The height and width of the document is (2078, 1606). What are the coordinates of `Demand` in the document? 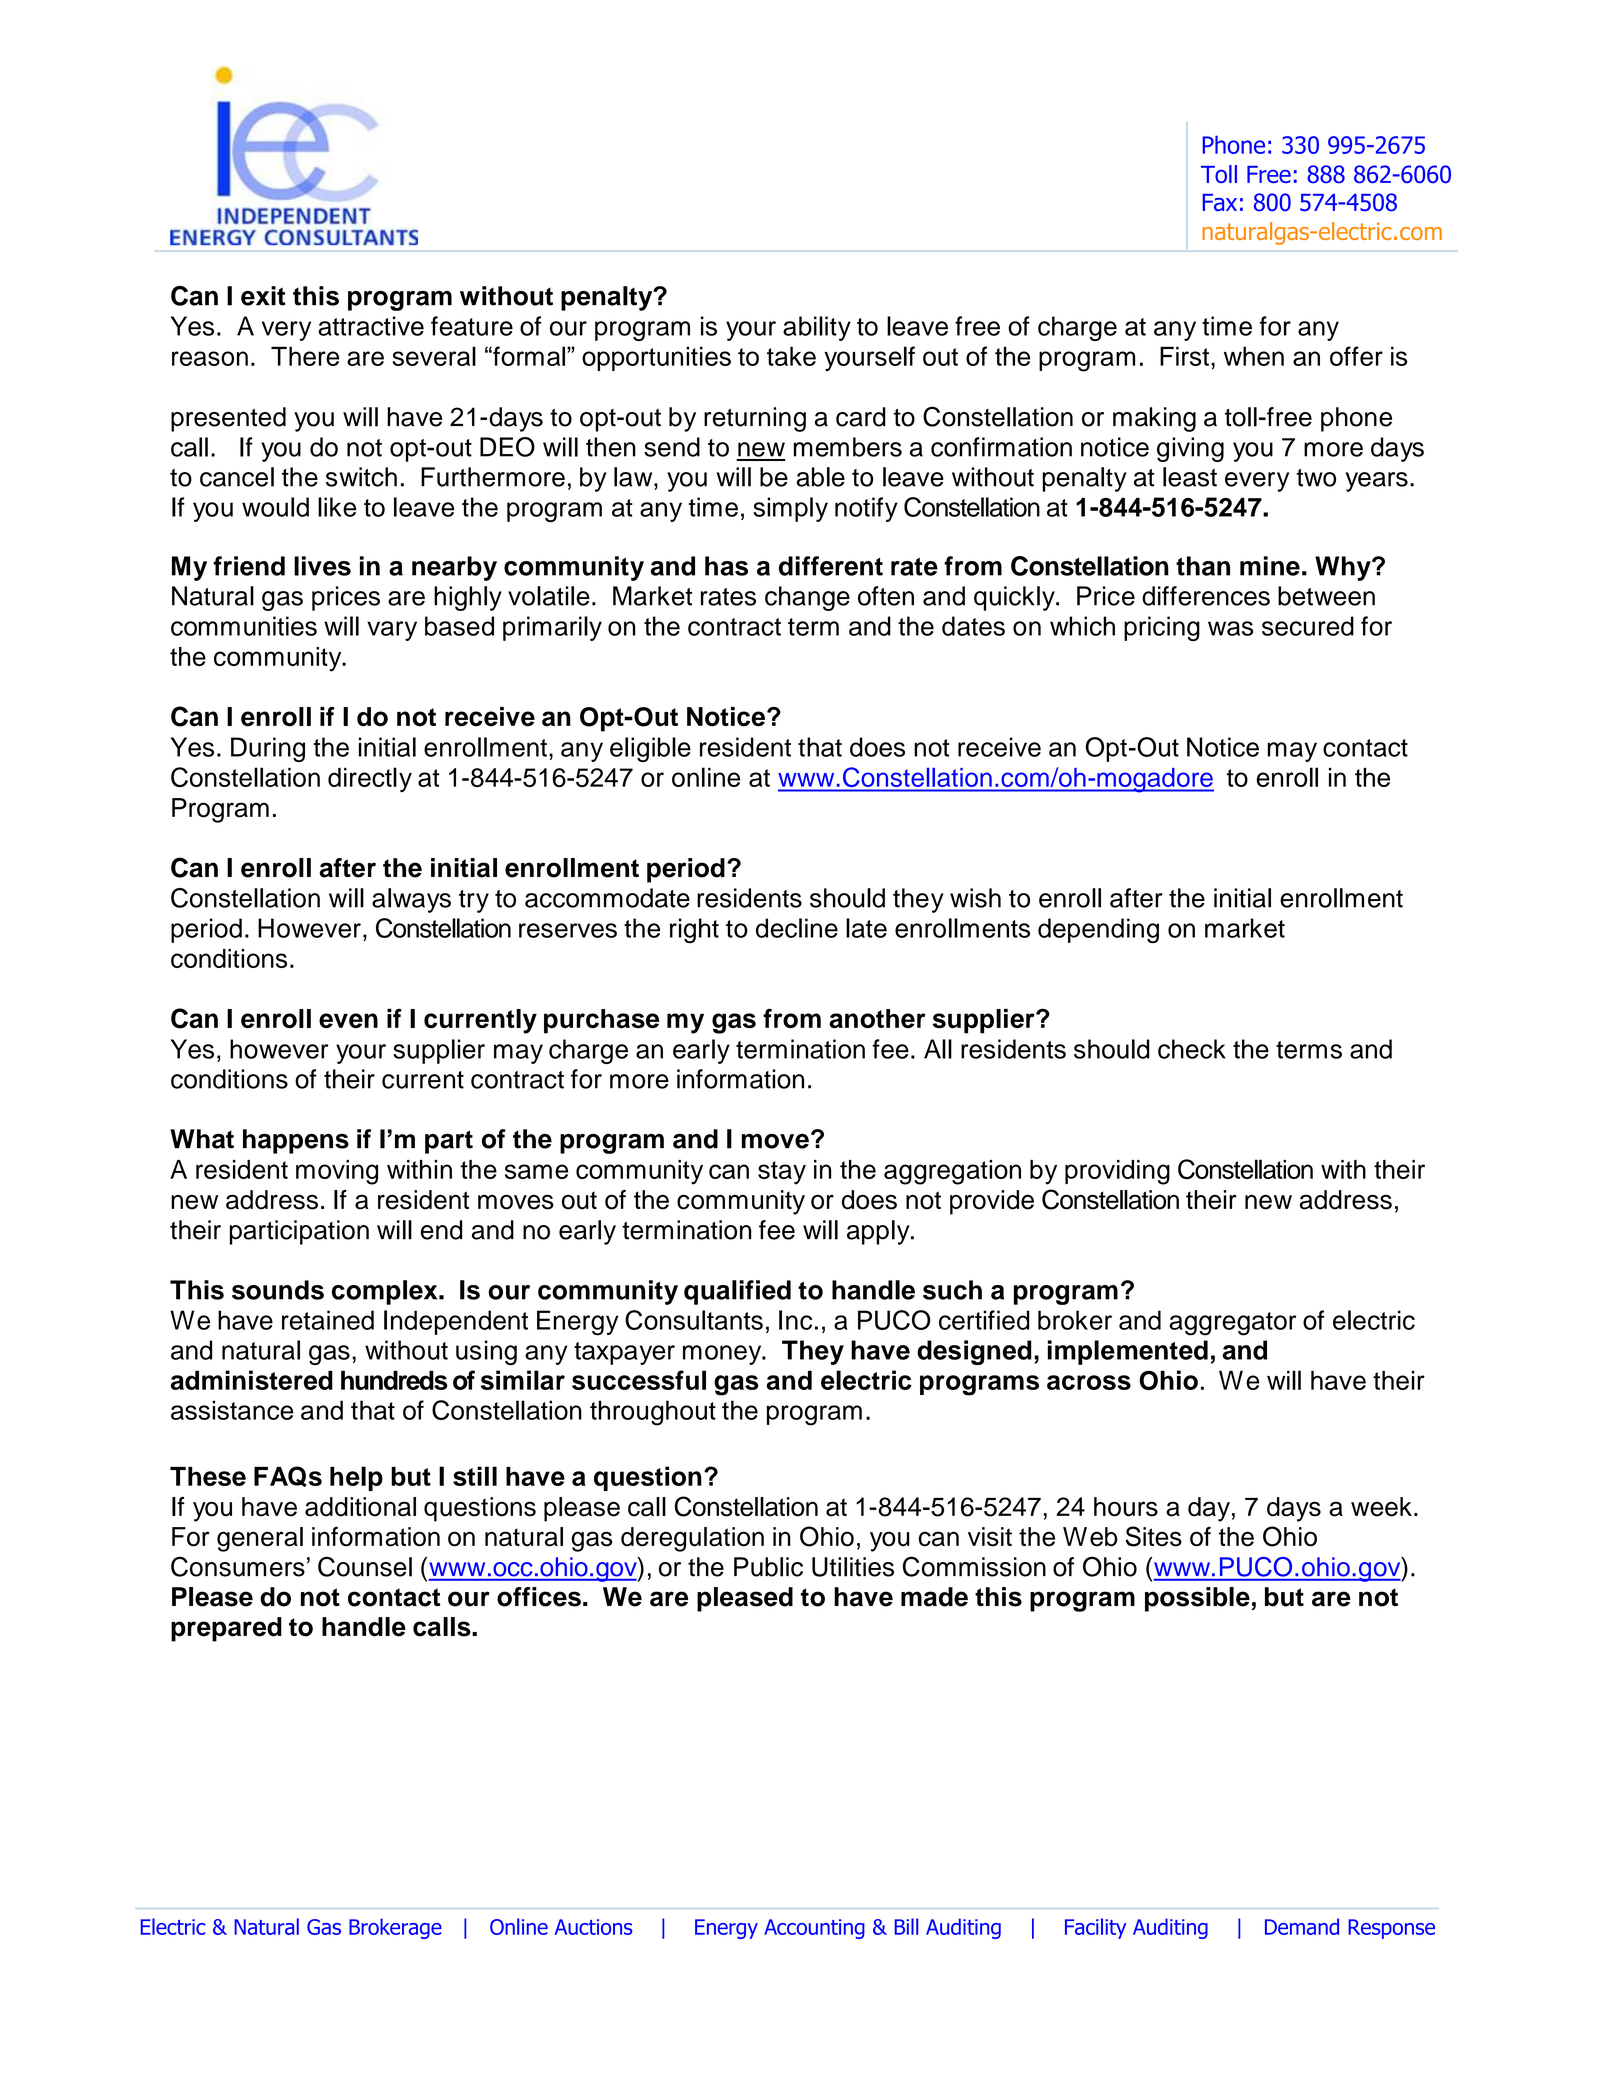 It's located at (1302, 1926).
